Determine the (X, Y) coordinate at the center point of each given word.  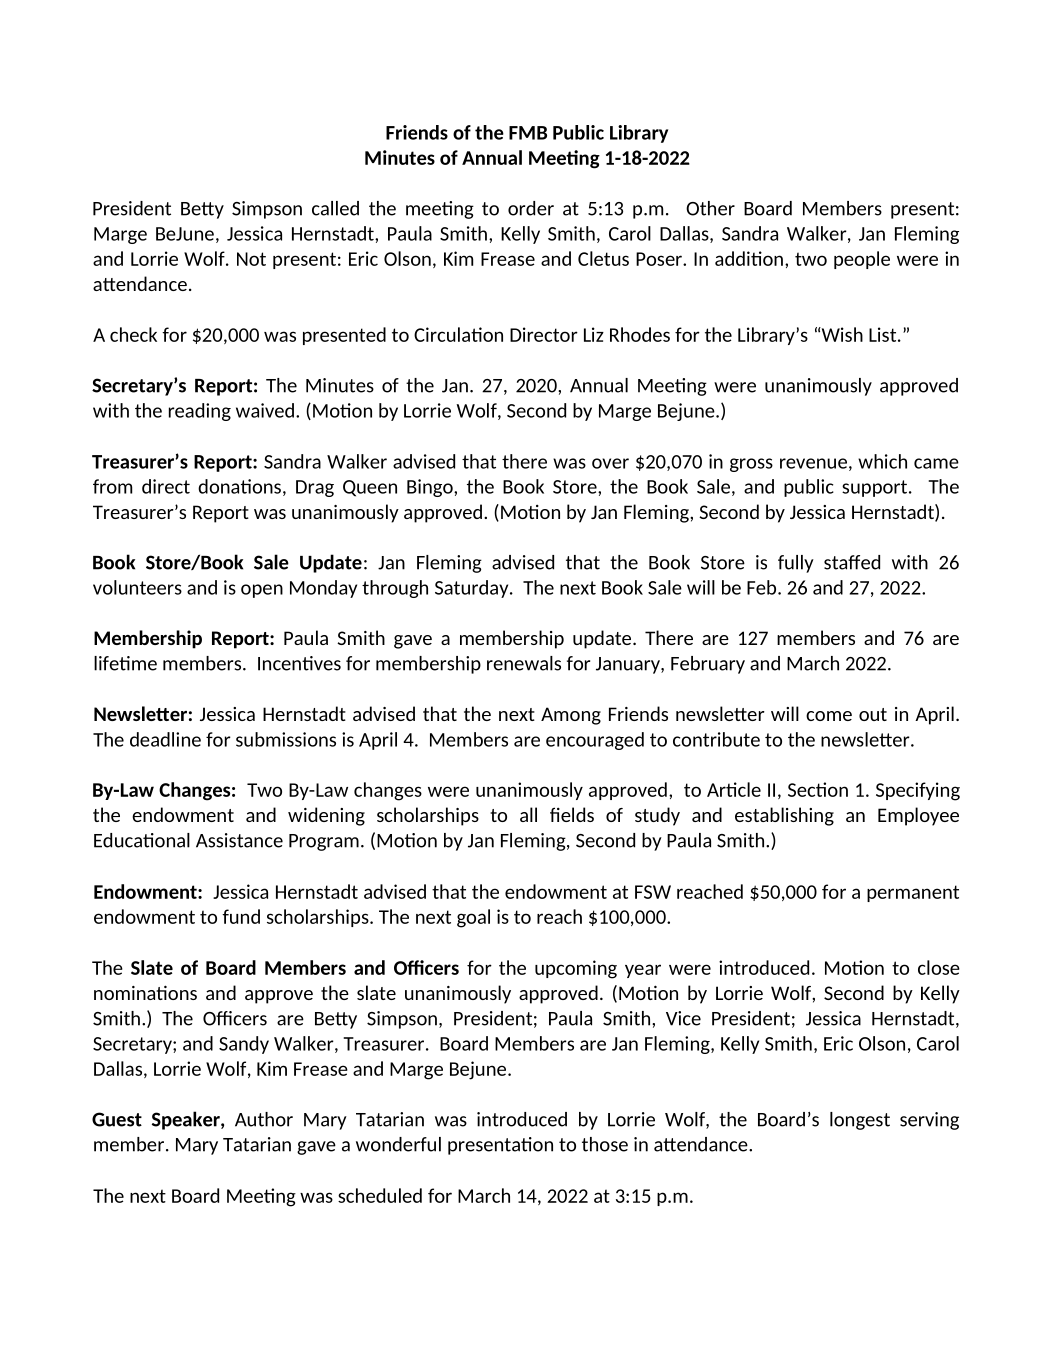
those (605, 1144)
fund (241, 916)
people (862, 260)
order (531, 208)
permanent (913, 893)
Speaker (187, 1120)
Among (571, 716)
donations (239, 486)
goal (473, 918)
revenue (813, 463)
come (829, 716)
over (610, 463)
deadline (165, 739)
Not (251, 259)
